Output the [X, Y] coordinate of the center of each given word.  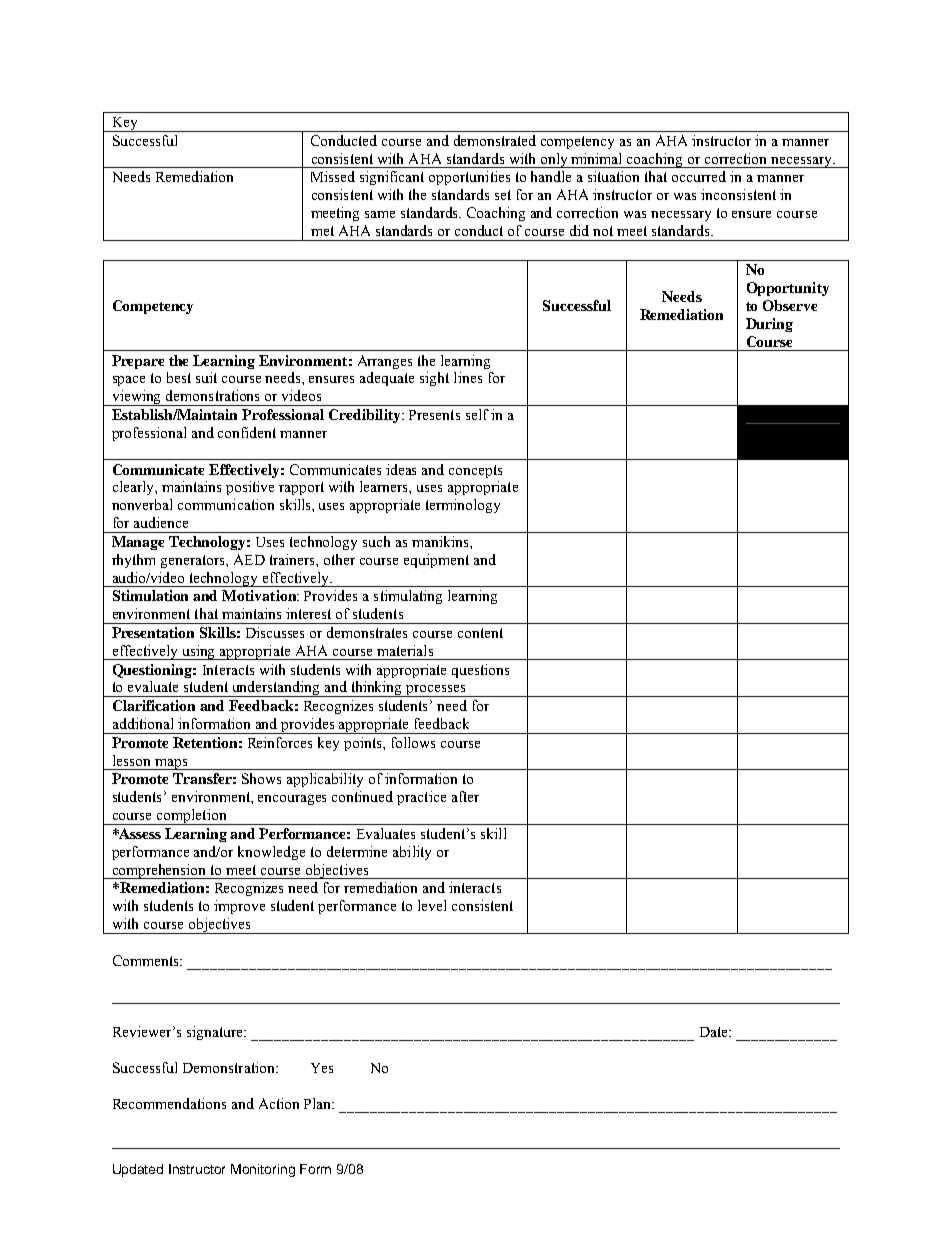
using [199, 652]
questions [480, 671]
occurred [699, 176]
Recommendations [169, 1103]
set [503, 195]
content [480, 633]
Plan [319, 1103]
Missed [333, 176]
